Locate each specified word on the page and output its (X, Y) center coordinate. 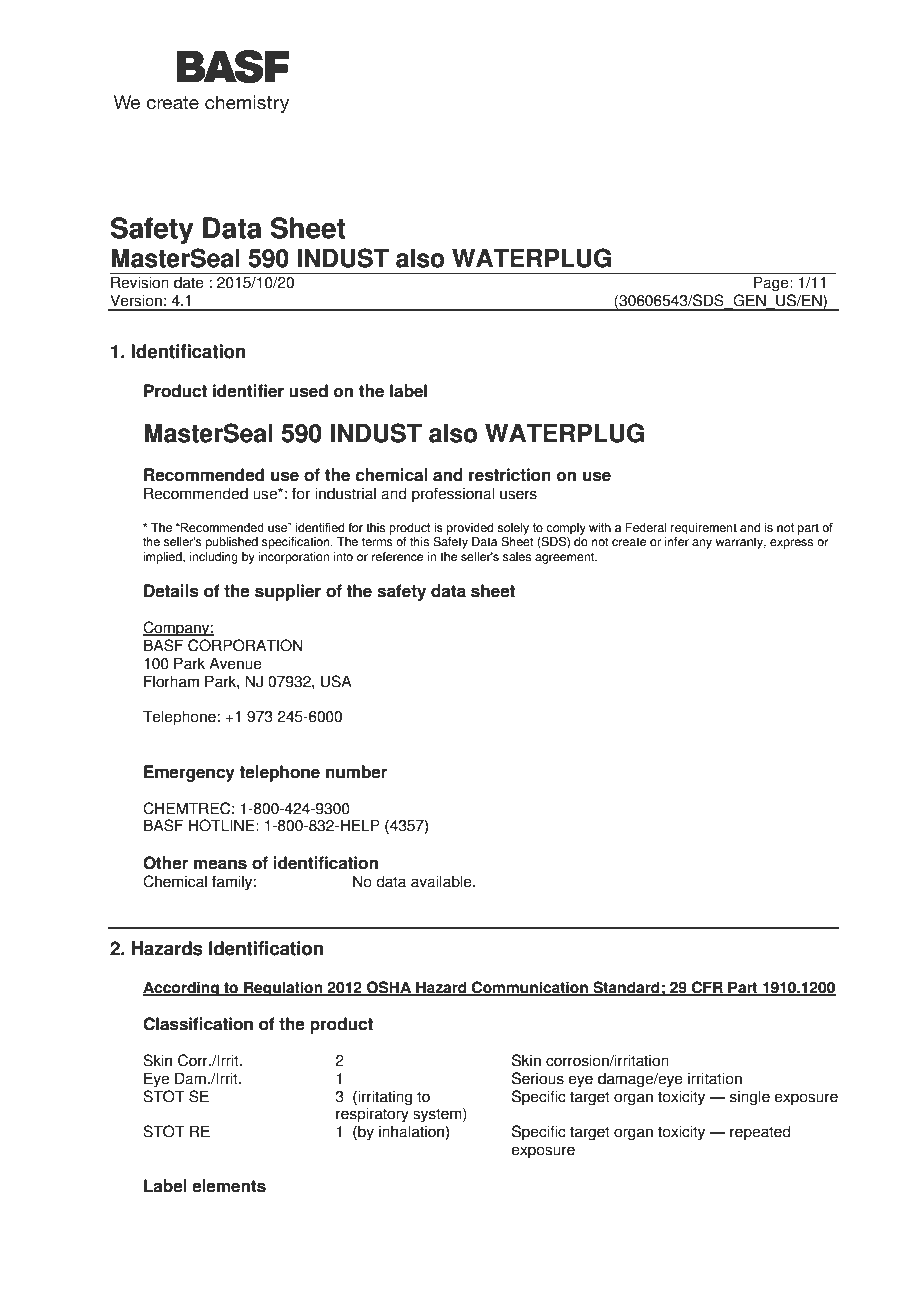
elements (229, 1186)
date (189, 282)
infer (677, 542)
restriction (510, 475)
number (356, 772)
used (308, 391)
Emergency (189, 773)
